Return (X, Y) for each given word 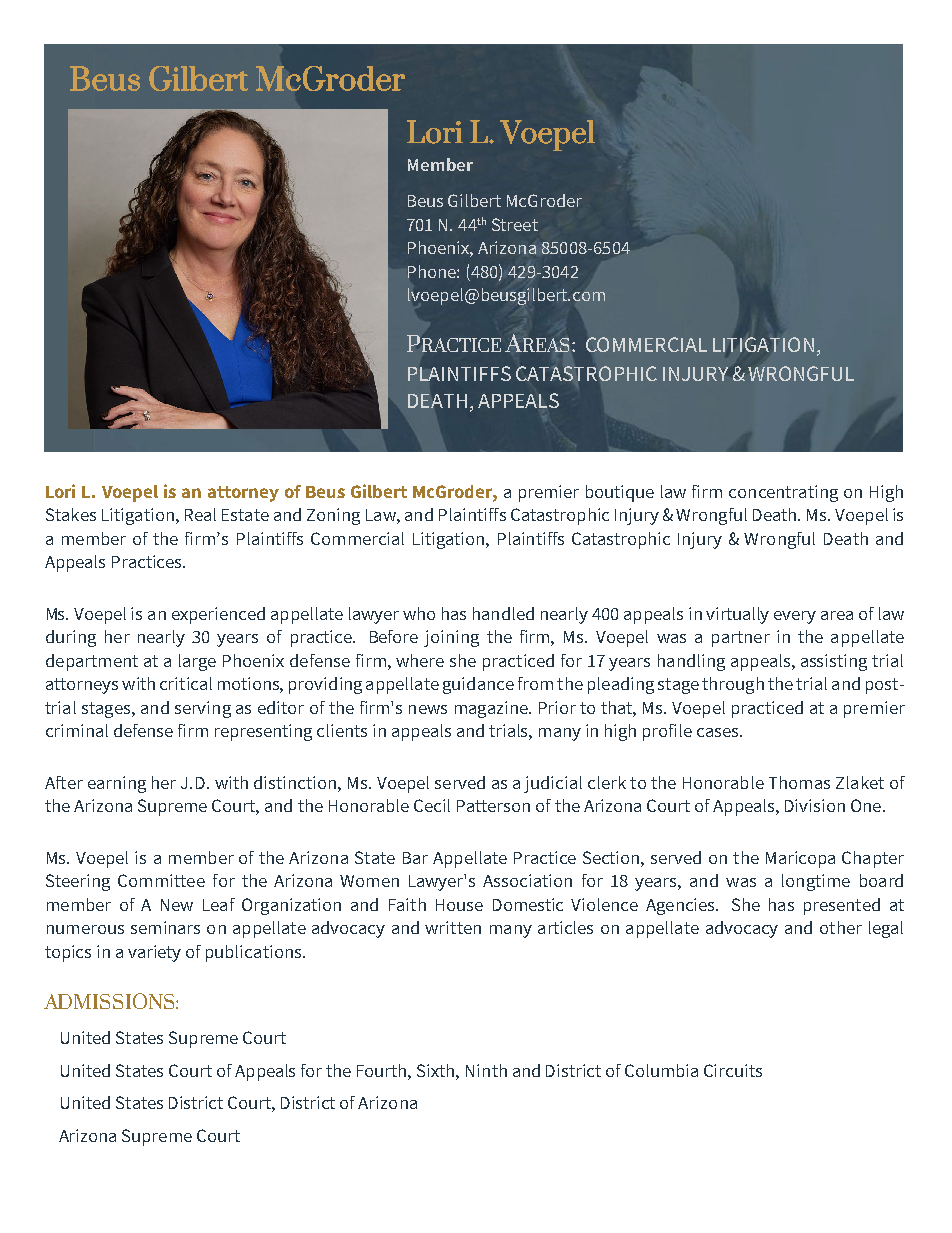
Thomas (799, 782)
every (795, 617)
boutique (620, 493)
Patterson (493, 806)
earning (117, 784)
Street (515, 224)
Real (200, 514)
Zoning (333, 516)
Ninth (486, 1070)
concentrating (783, 493)
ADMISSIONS (110, 1001)
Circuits (733, 1070)
